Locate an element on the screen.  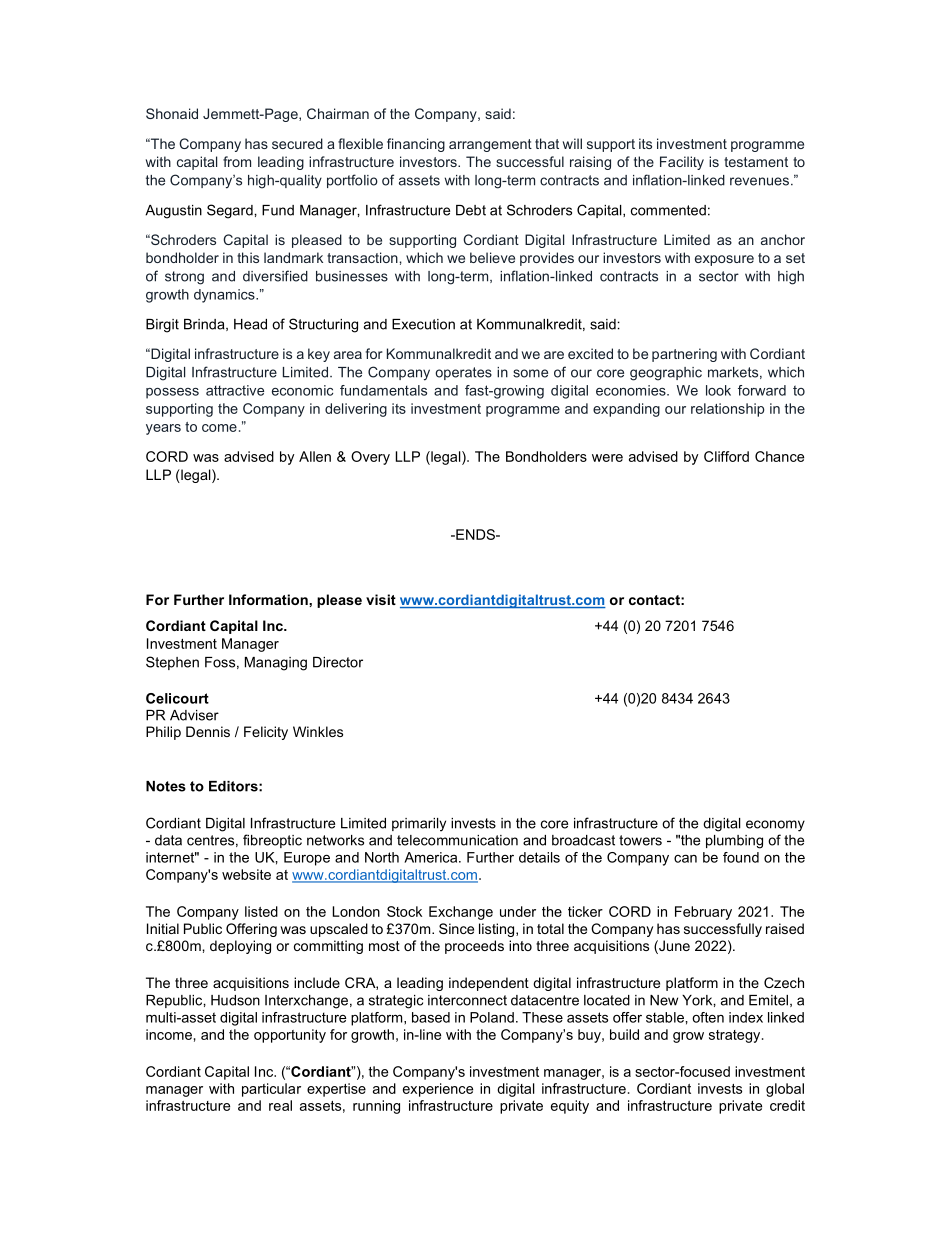
visit is located at coordinates (381, 599).
